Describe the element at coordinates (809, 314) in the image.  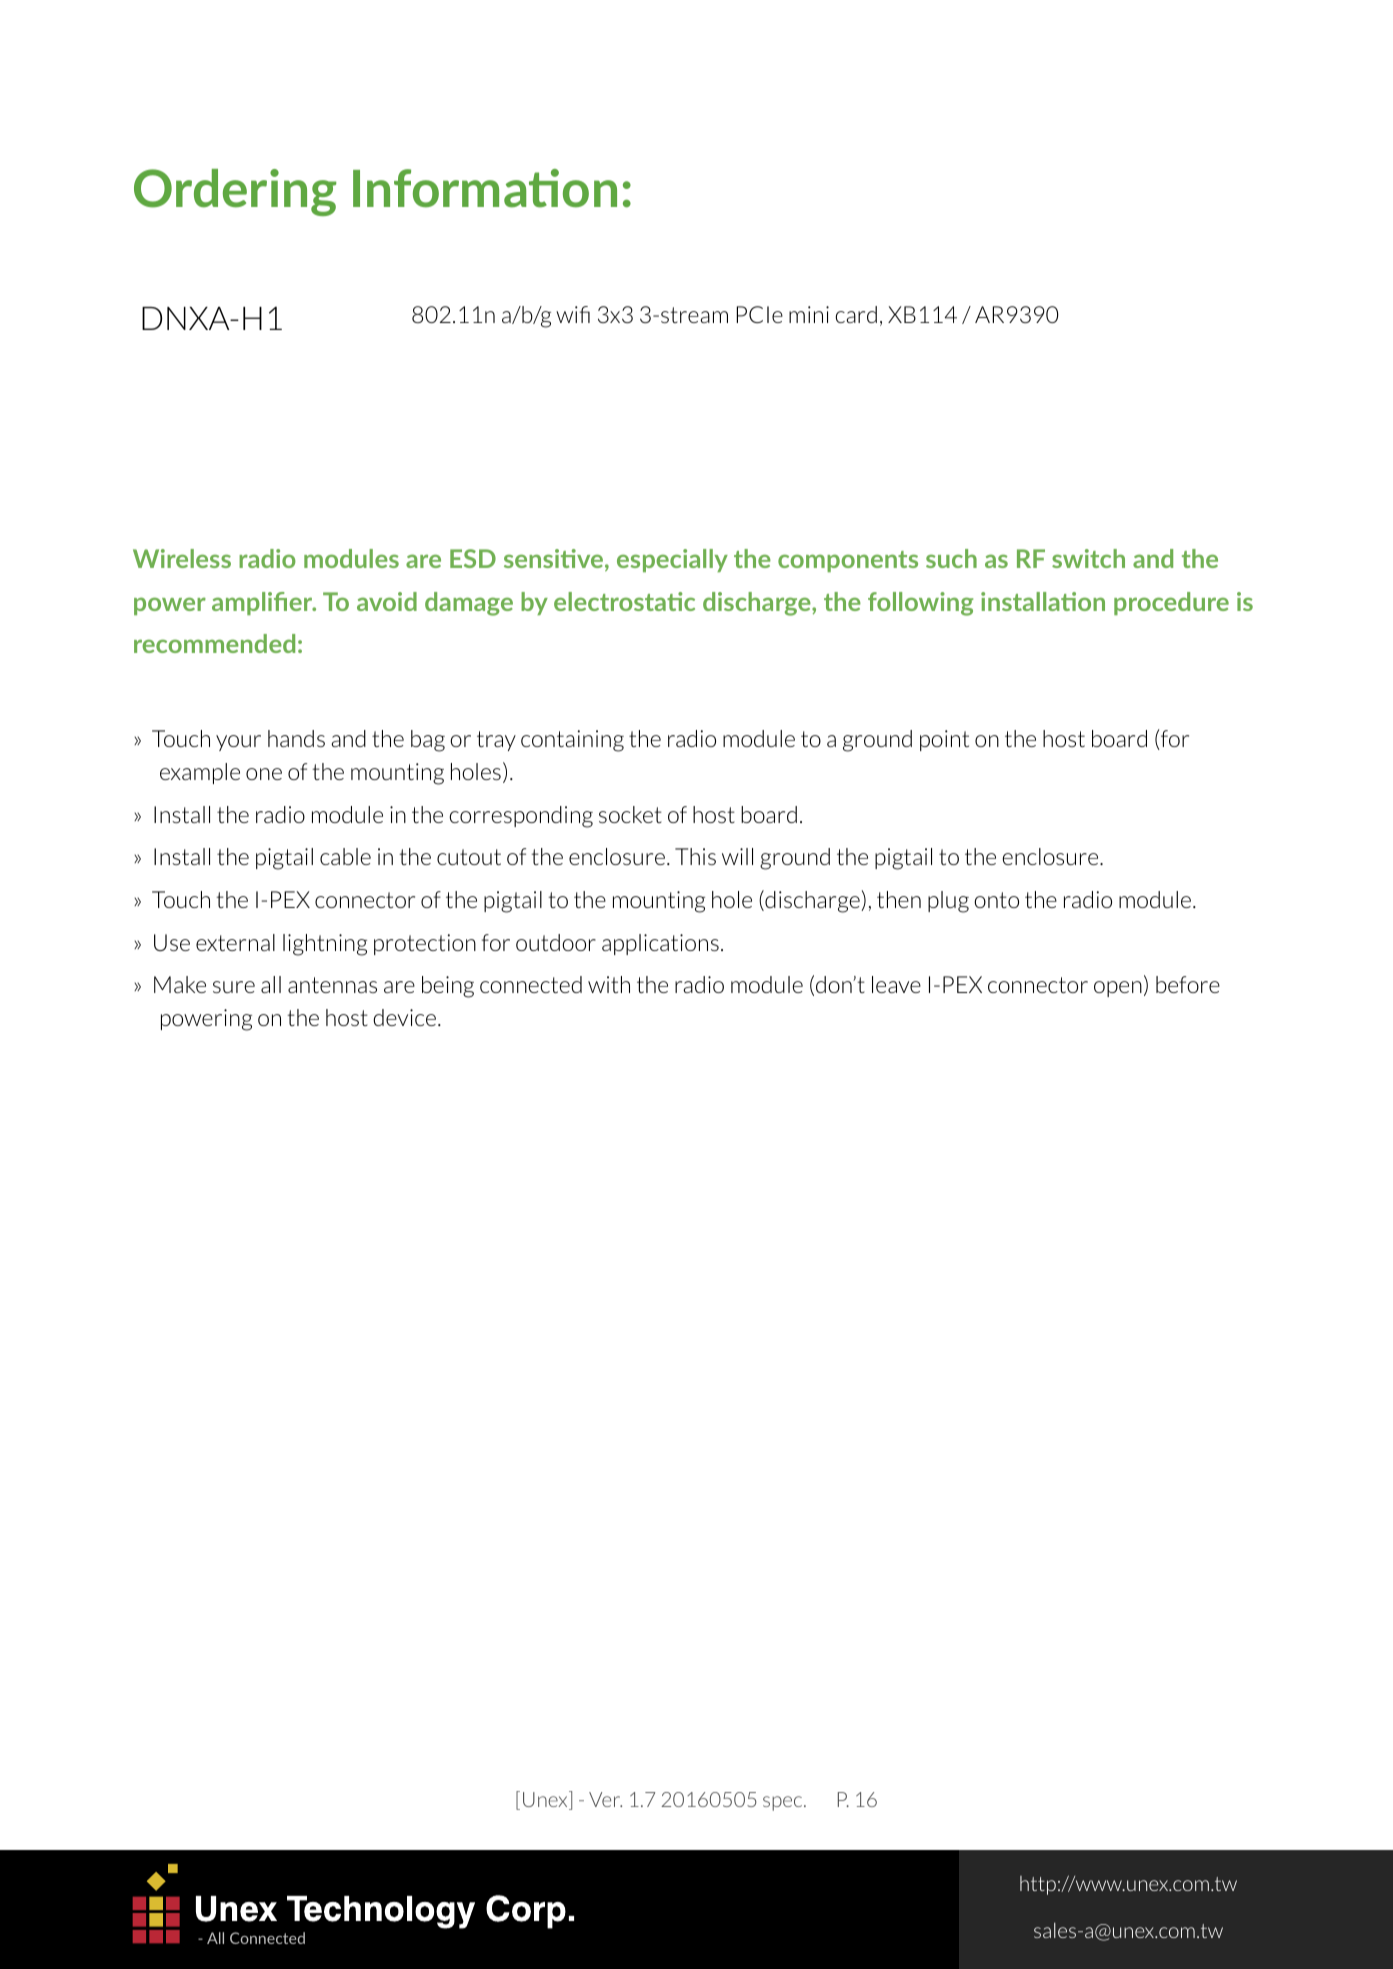
I see `mini` at that location.
